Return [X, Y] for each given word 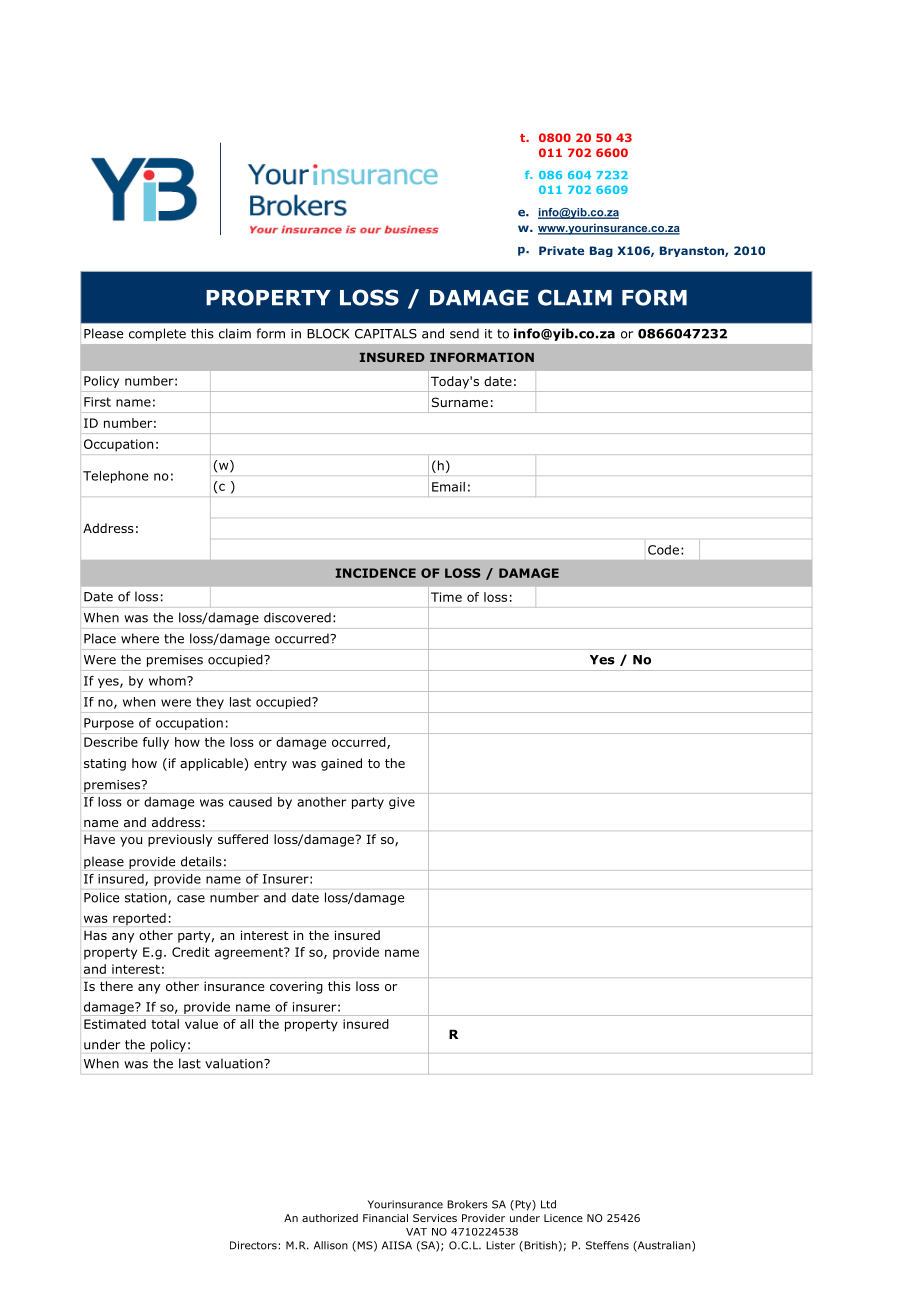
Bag [601, 251]
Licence [563, 1218]
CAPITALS [386, 334]
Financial [385, 1218]
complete [157, 334]
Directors [254, 1245]
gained [341, 764]
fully [156, 743]
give [402, 803]
